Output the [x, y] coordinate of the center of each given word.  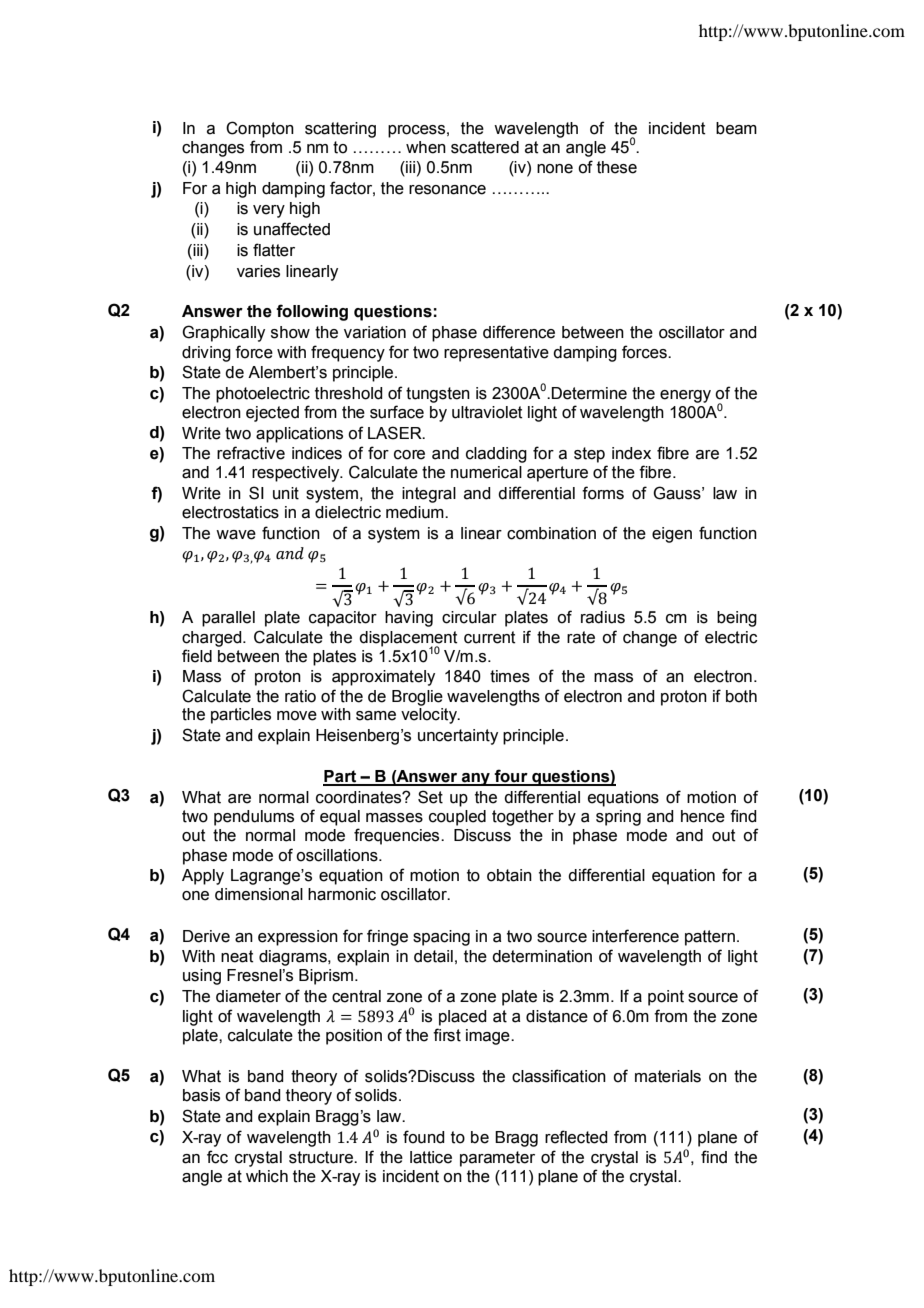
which [267, 1176]
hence [703, 816]
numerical [486, 472]
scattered [485, 147]
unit [286, 493]
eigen [672, 535]
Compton [260, 129]
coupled [457, 818]
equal [340, 818]
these [617, 167]
